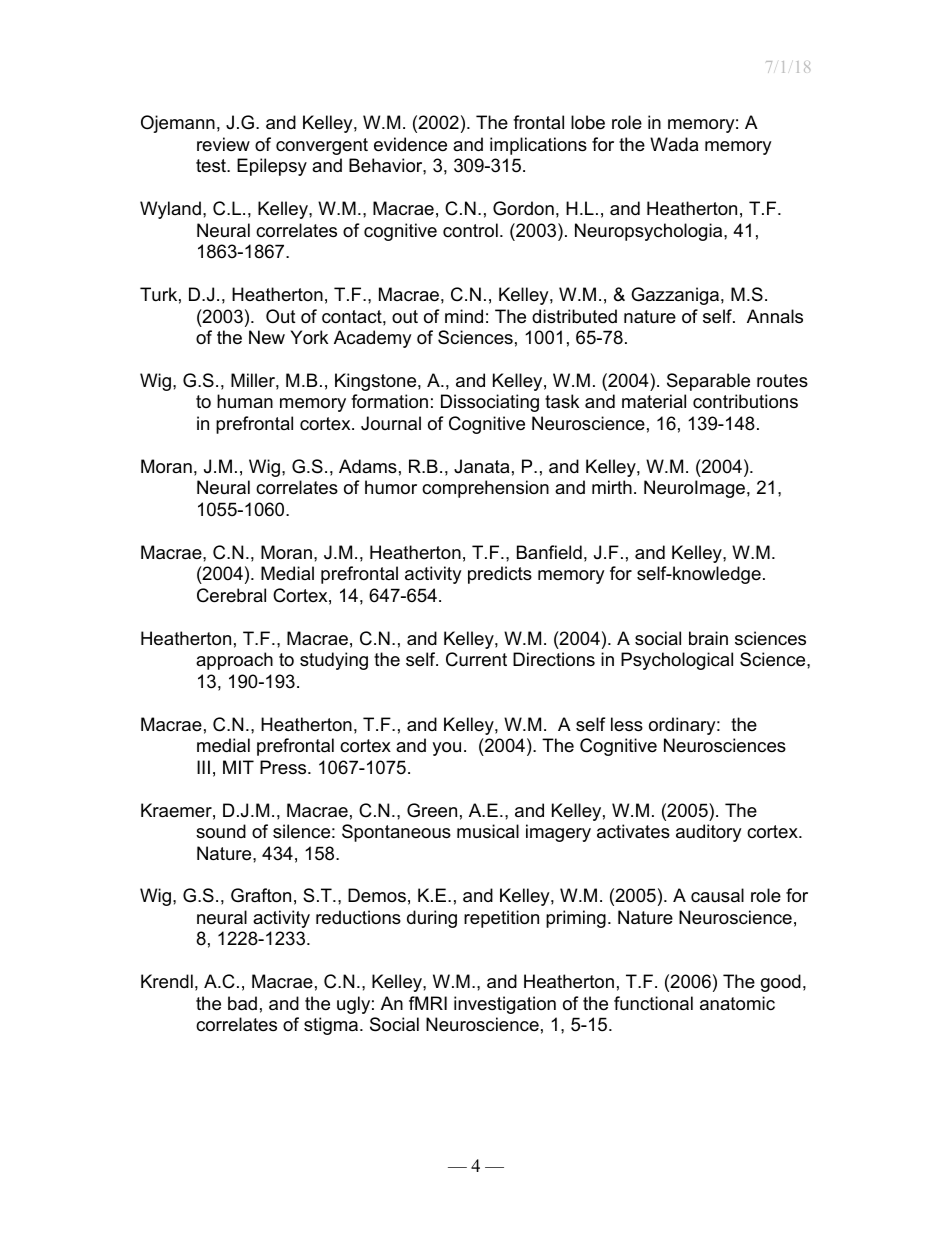 The image size is (952, 1233). I want to click on Wada, so click(674, 144).
